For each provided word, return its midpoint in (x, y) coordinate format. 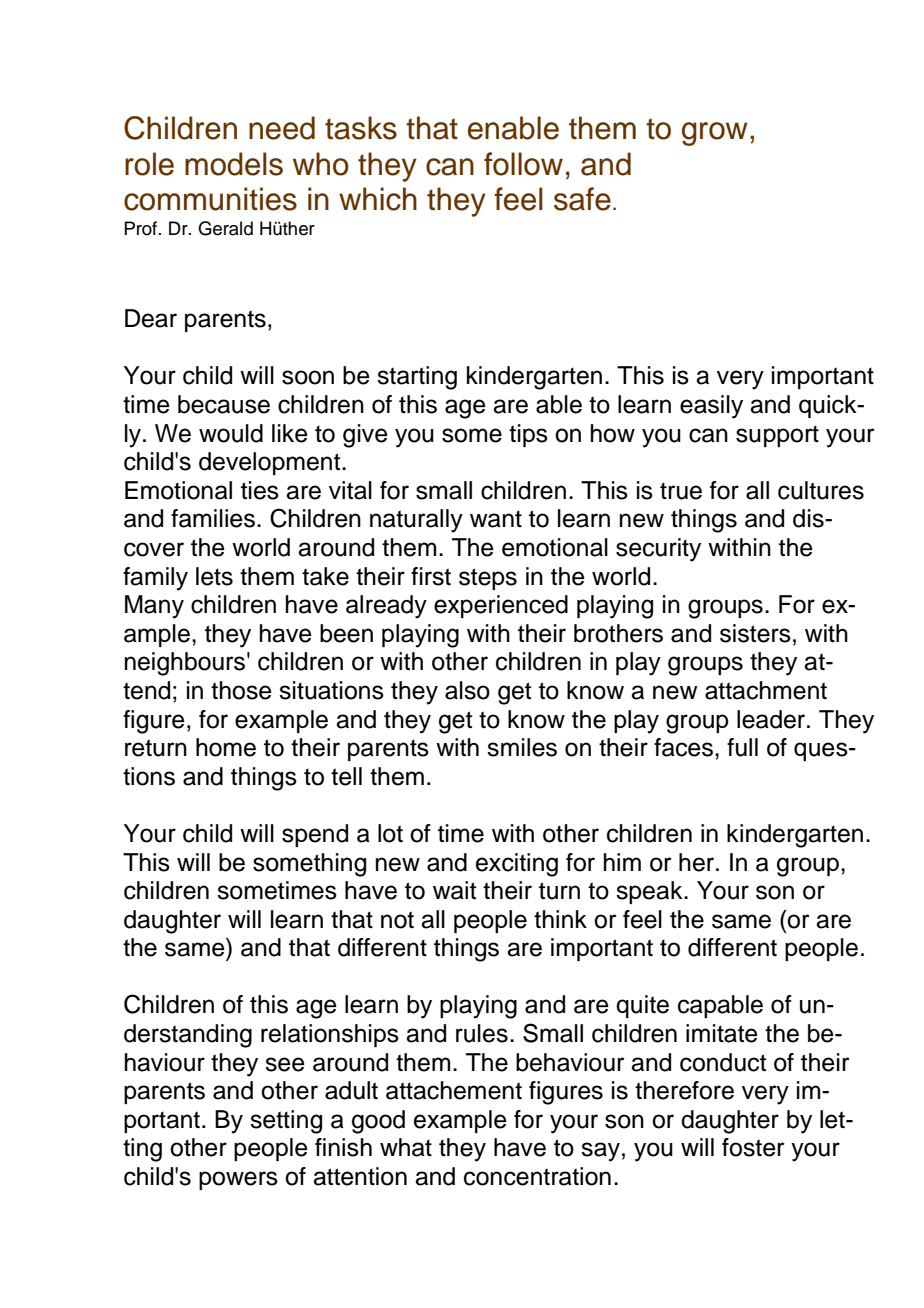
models (234, 164)
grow (715, 134)
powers (238, 1180)
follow (523, 164)
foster (753, 1147)
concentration (537, 1176)
